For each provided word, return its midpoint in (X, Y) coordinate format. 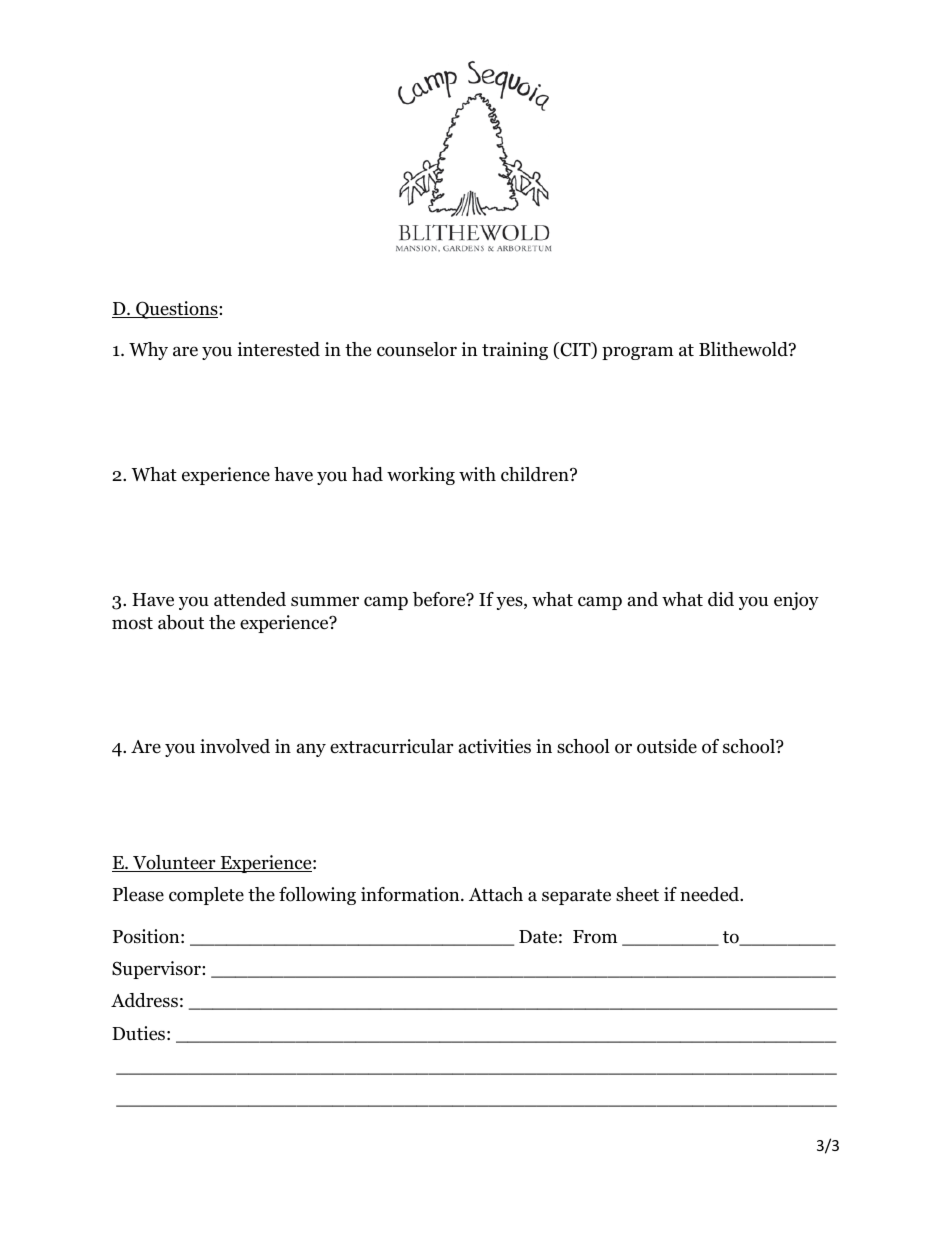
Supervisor (157, 970)
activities (495, 746)
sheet (637, 894)
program (638, 353)
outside (667, 746)
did (721, 599)
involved (235, 746)
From (595, 937)
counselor (417, 349)
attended (250, 599)
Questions (177, 310)
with (477, 474)
